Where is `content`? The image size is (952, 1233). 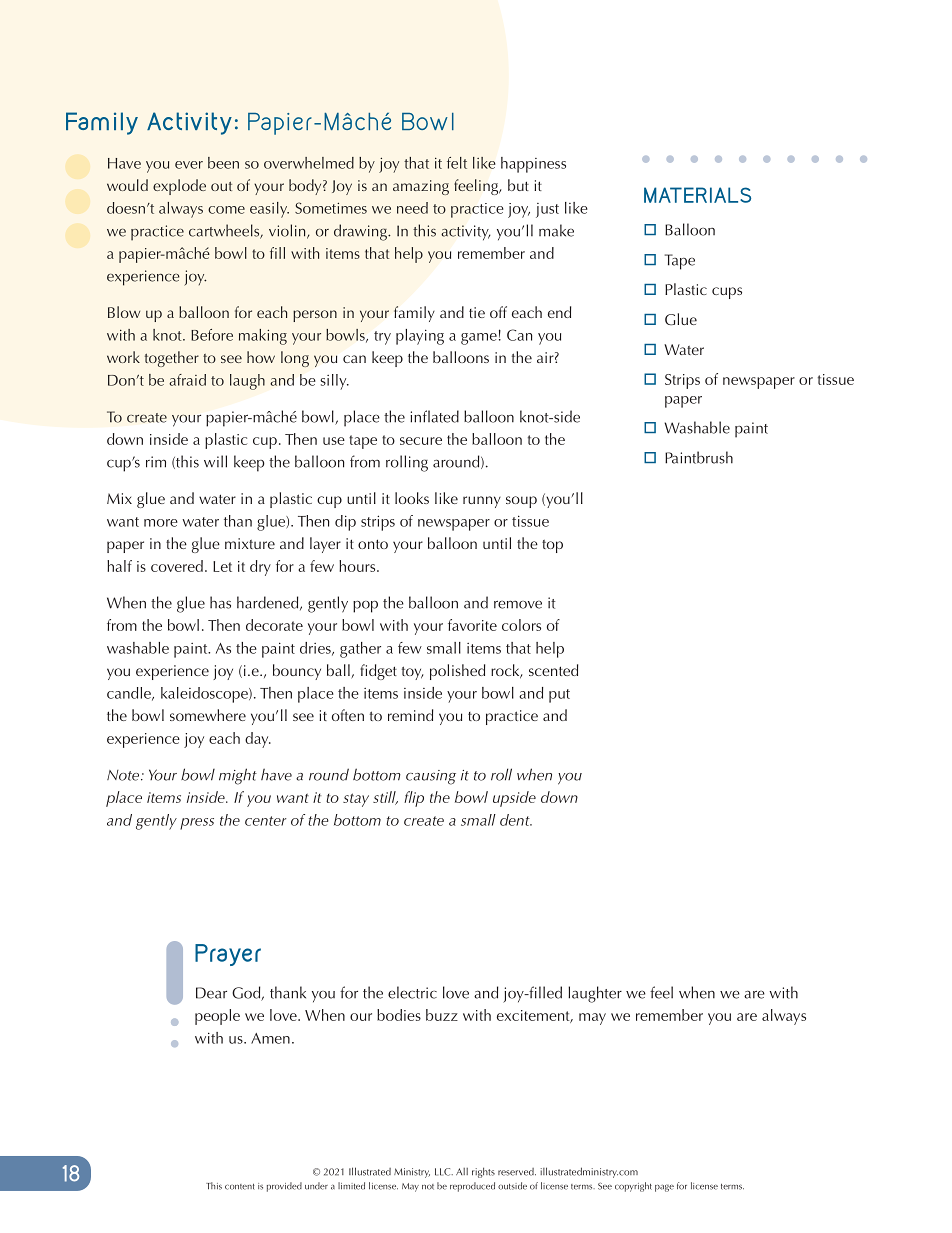 content is located at coordinates (240, 1187).
